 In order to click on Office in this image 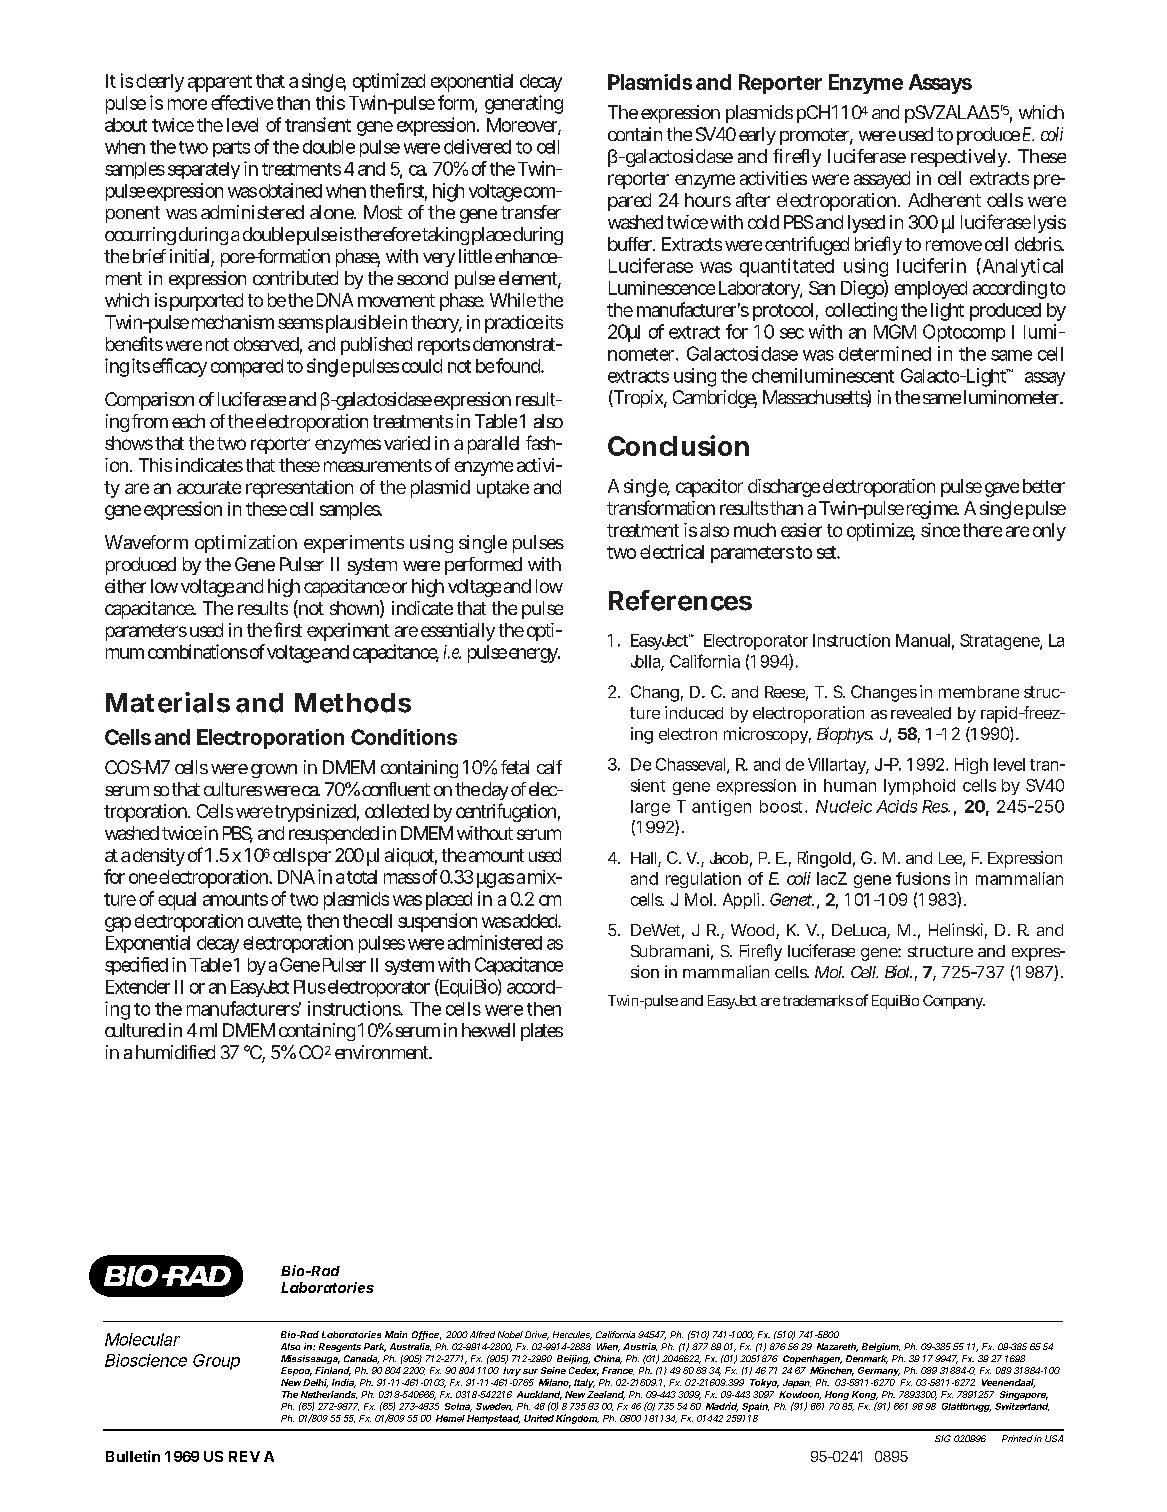, I will do `click(426, 1335)`.
